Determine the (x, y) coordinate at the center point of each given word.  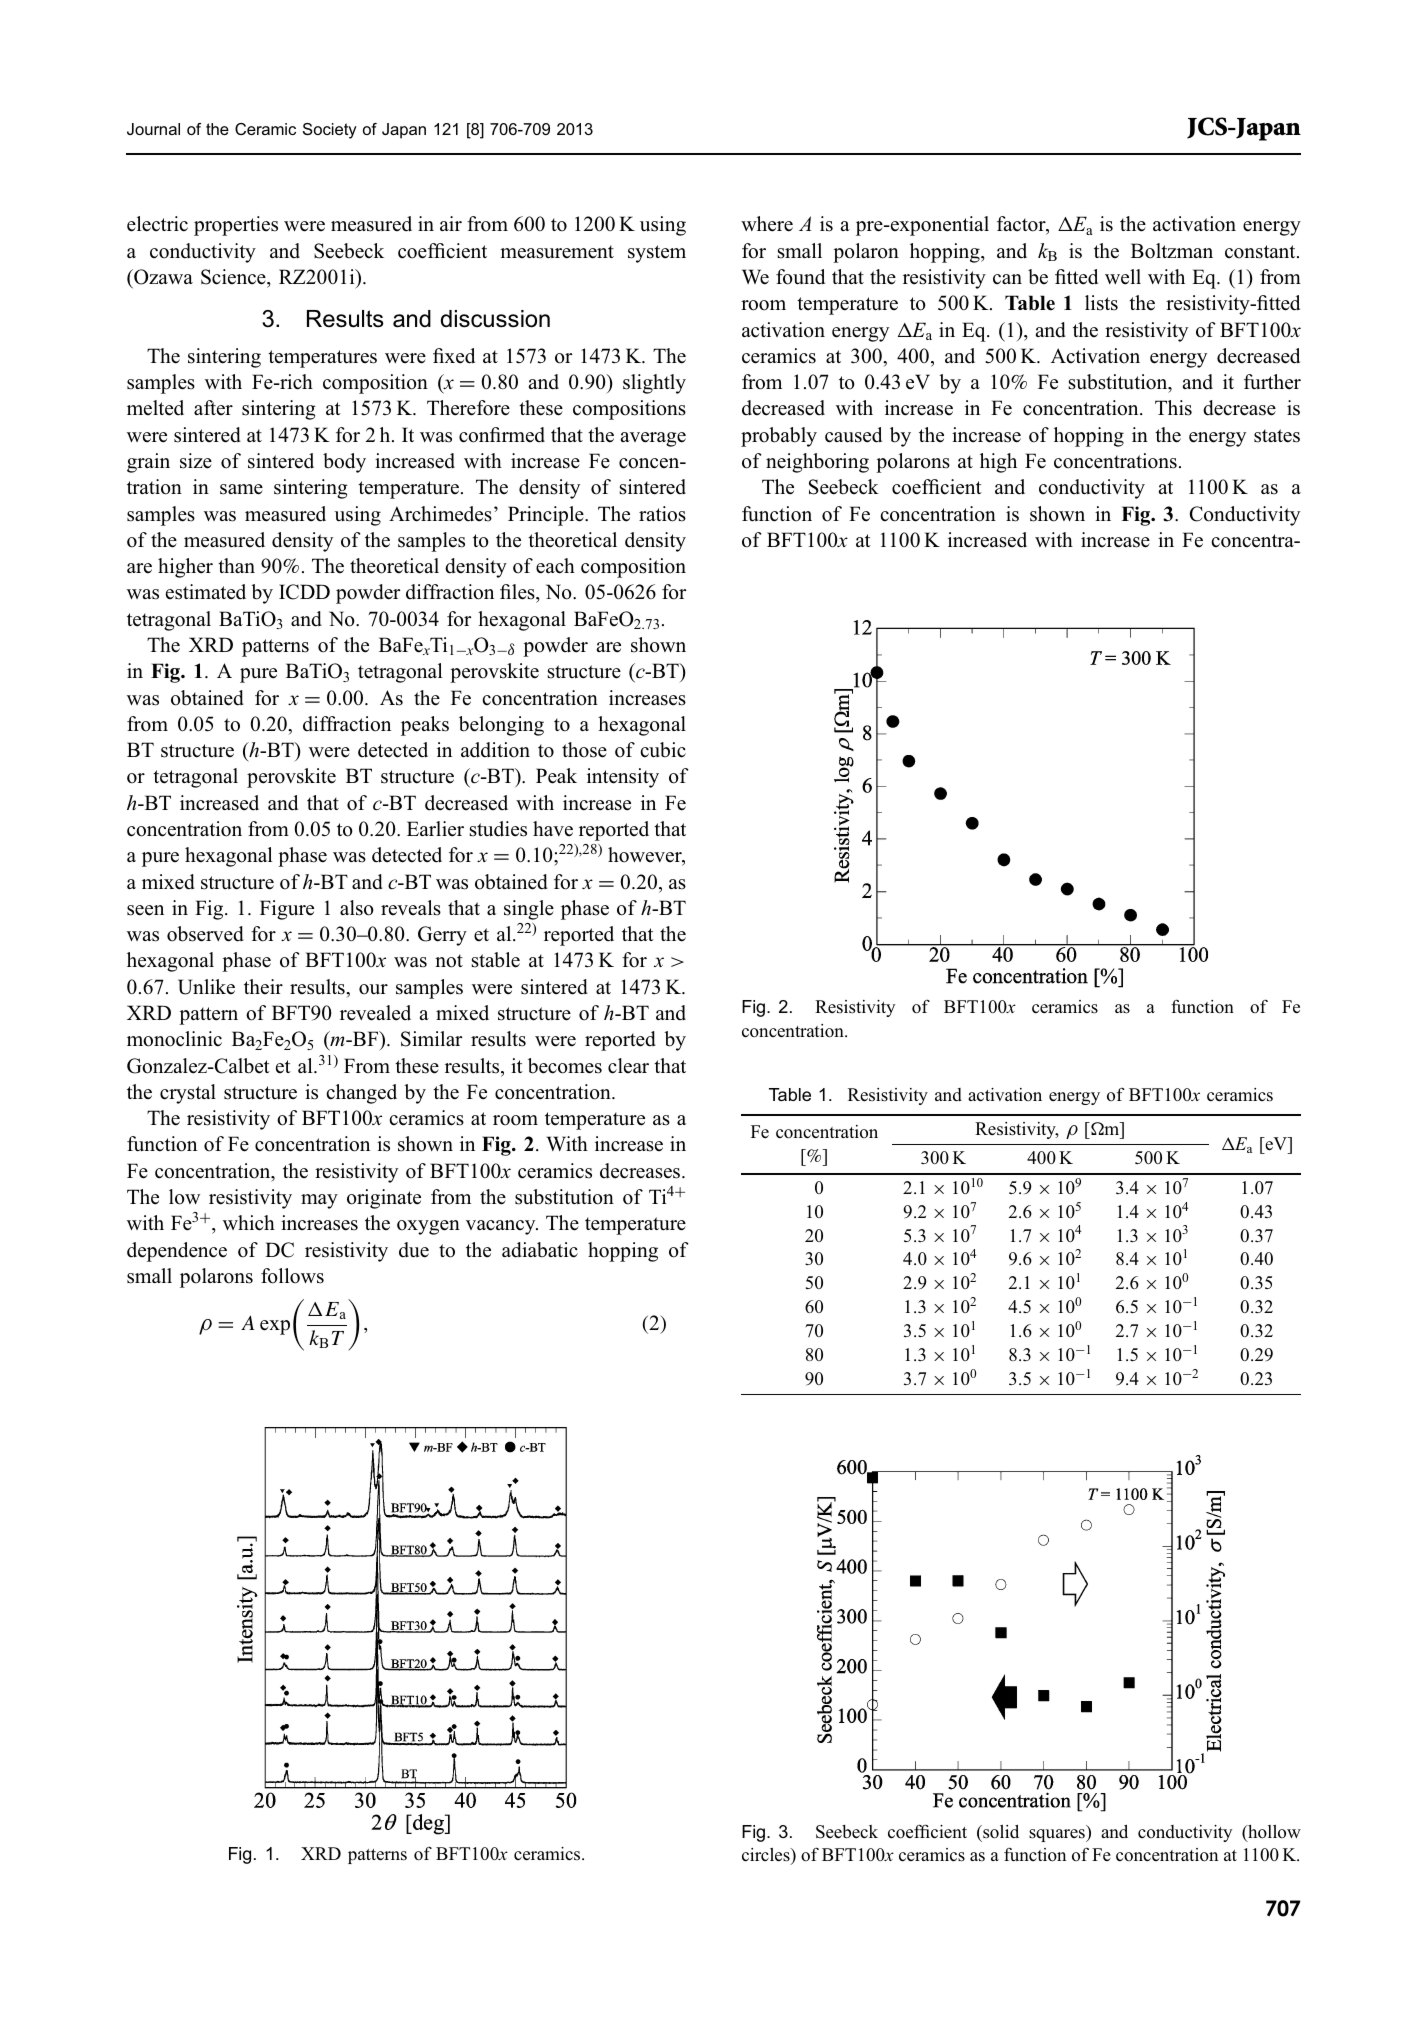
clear (628, 1066)
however (646, 856)
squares (1058, 1835)
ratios (662, 514)
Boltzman (1172, 251)
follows (292, 1276)
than (236, 565)
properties (236, 226)
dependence (177, 1252)
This (1173, 408)
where (767, 224)
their (263, 986)
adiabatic (540, 1250)
